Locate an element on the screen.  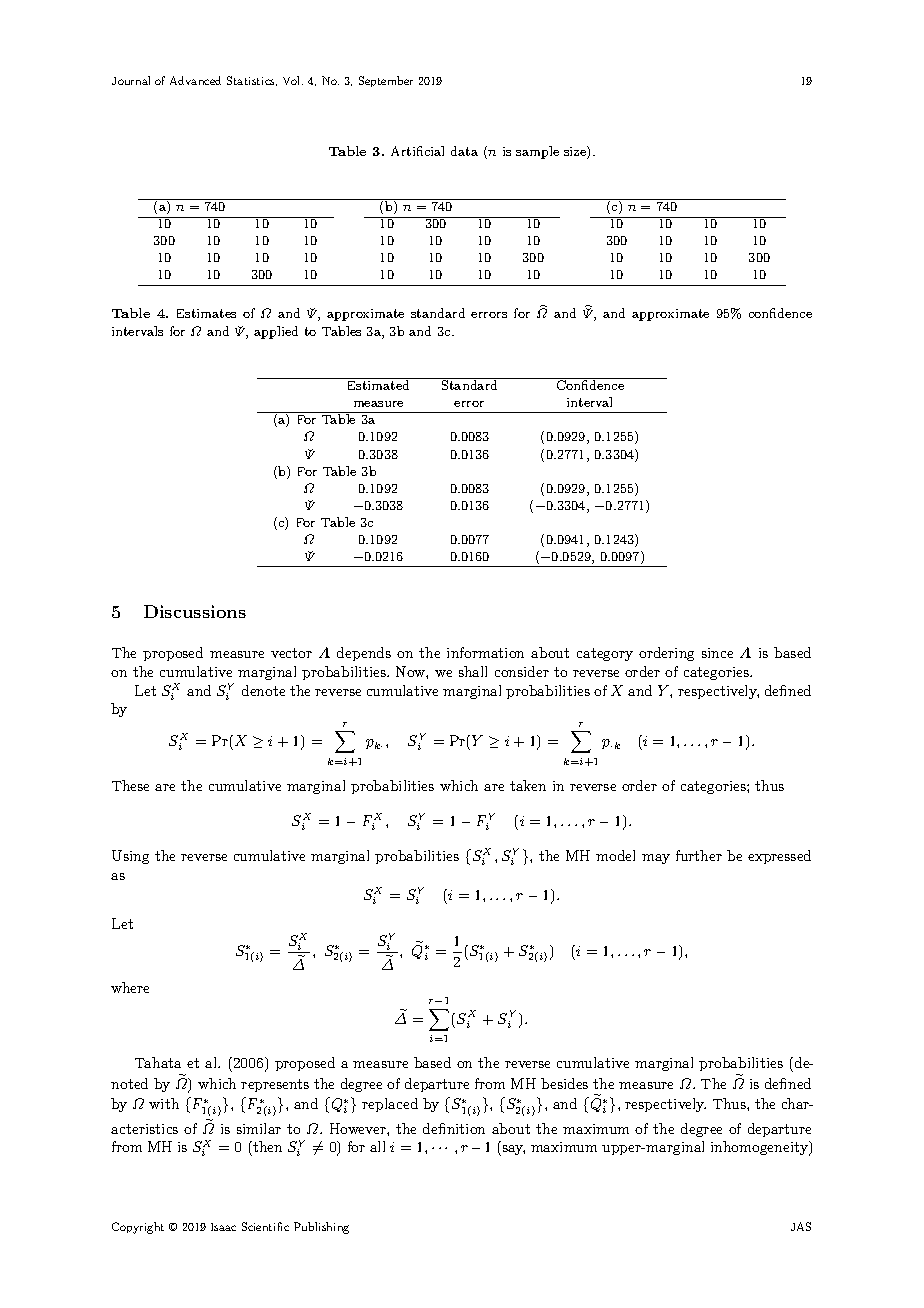
Discussions is located at coordinates (195, 611).
